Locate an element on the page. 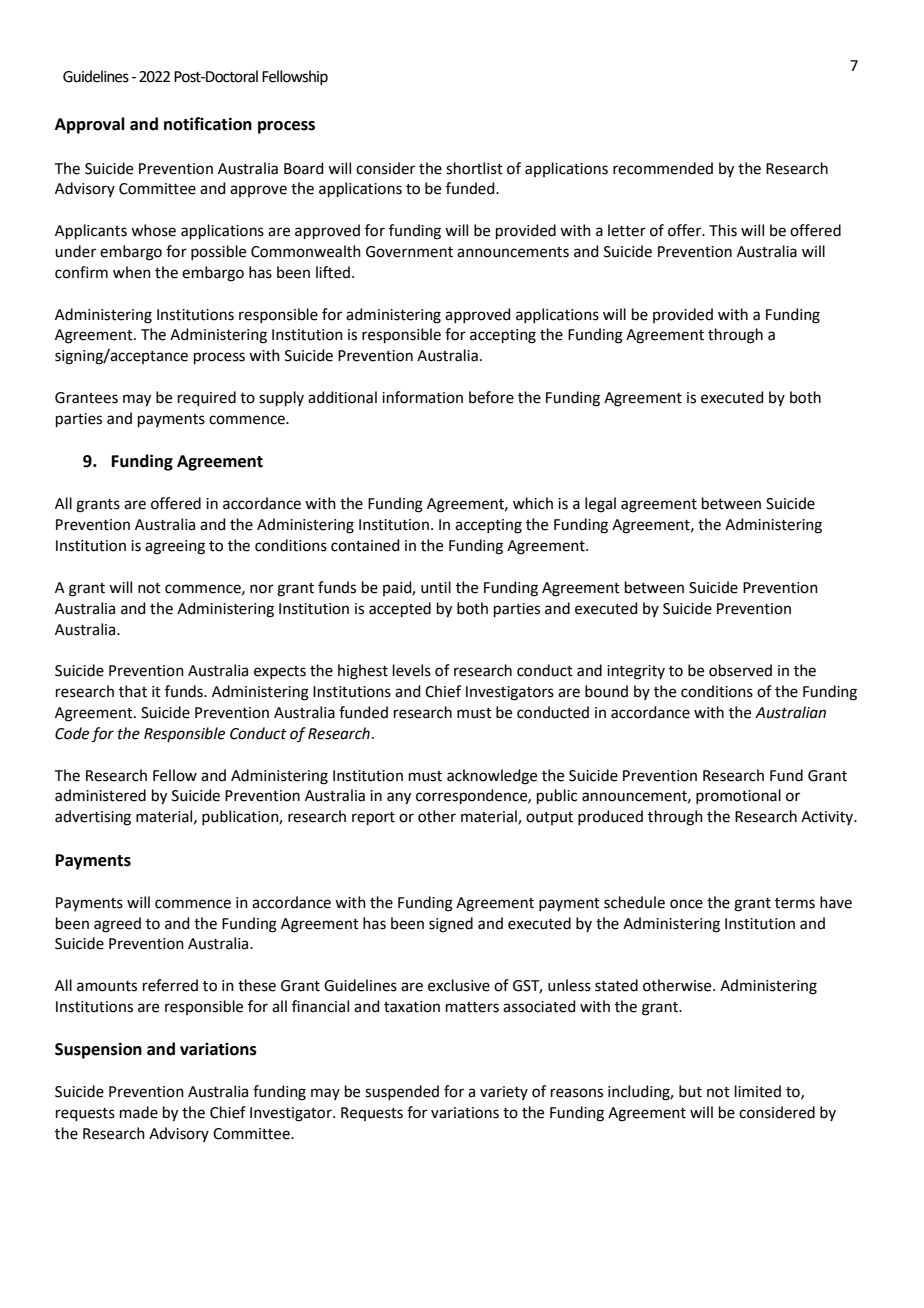  administered is located at coordinates (100, 795).
